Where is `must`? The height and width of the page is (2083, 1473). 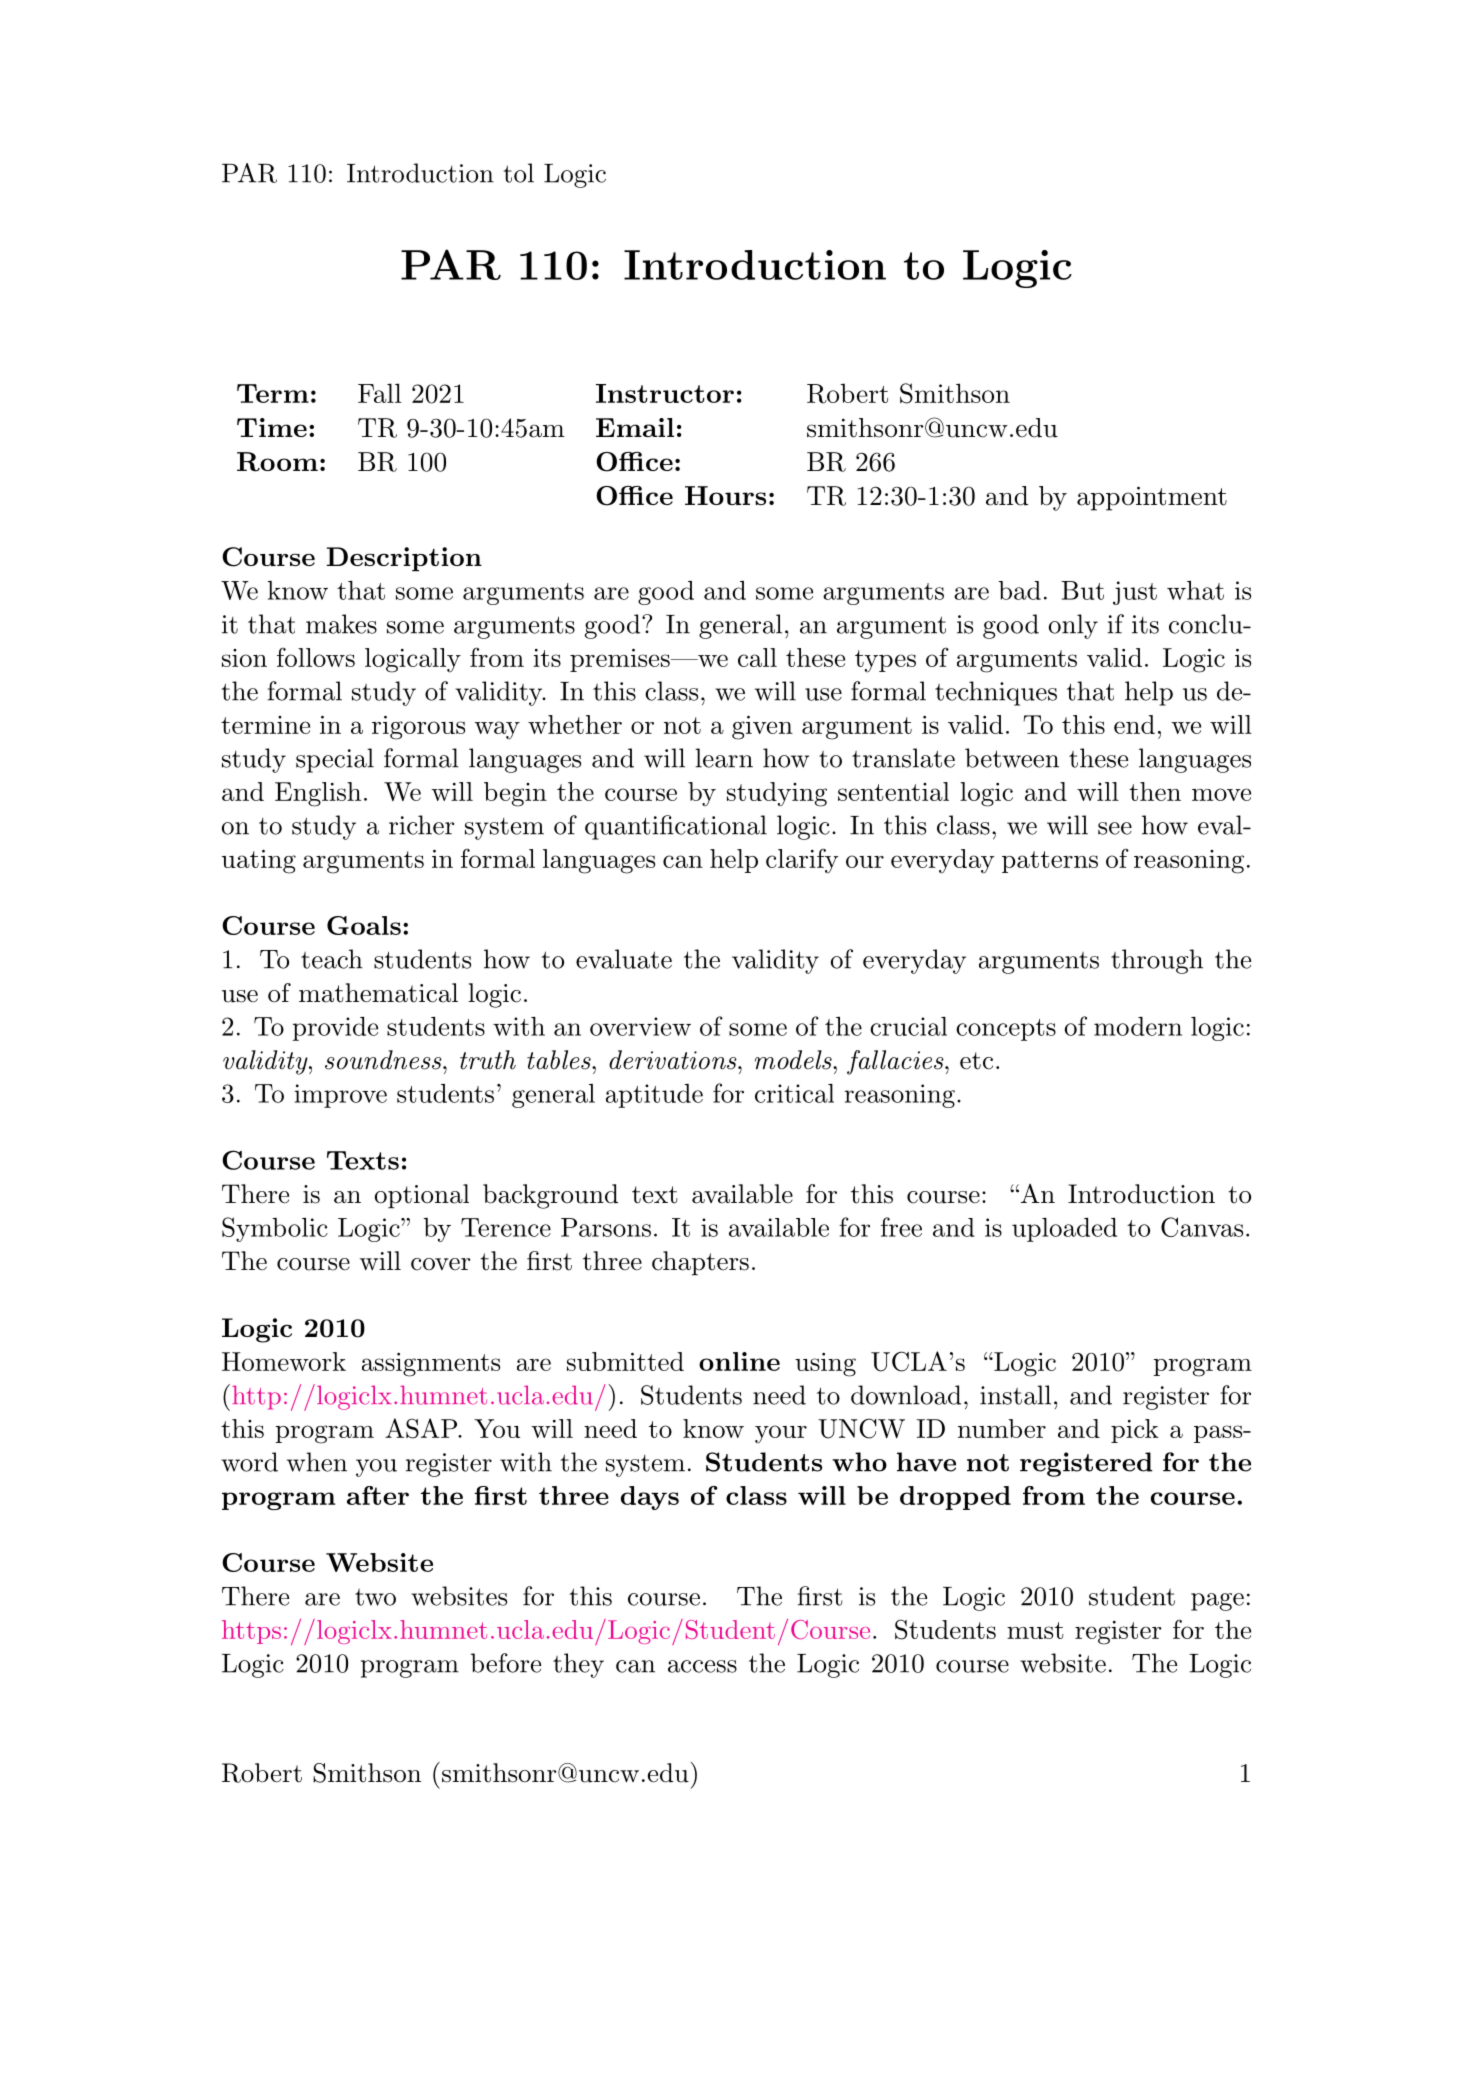 must is located at coordinates (1035, 1630).
